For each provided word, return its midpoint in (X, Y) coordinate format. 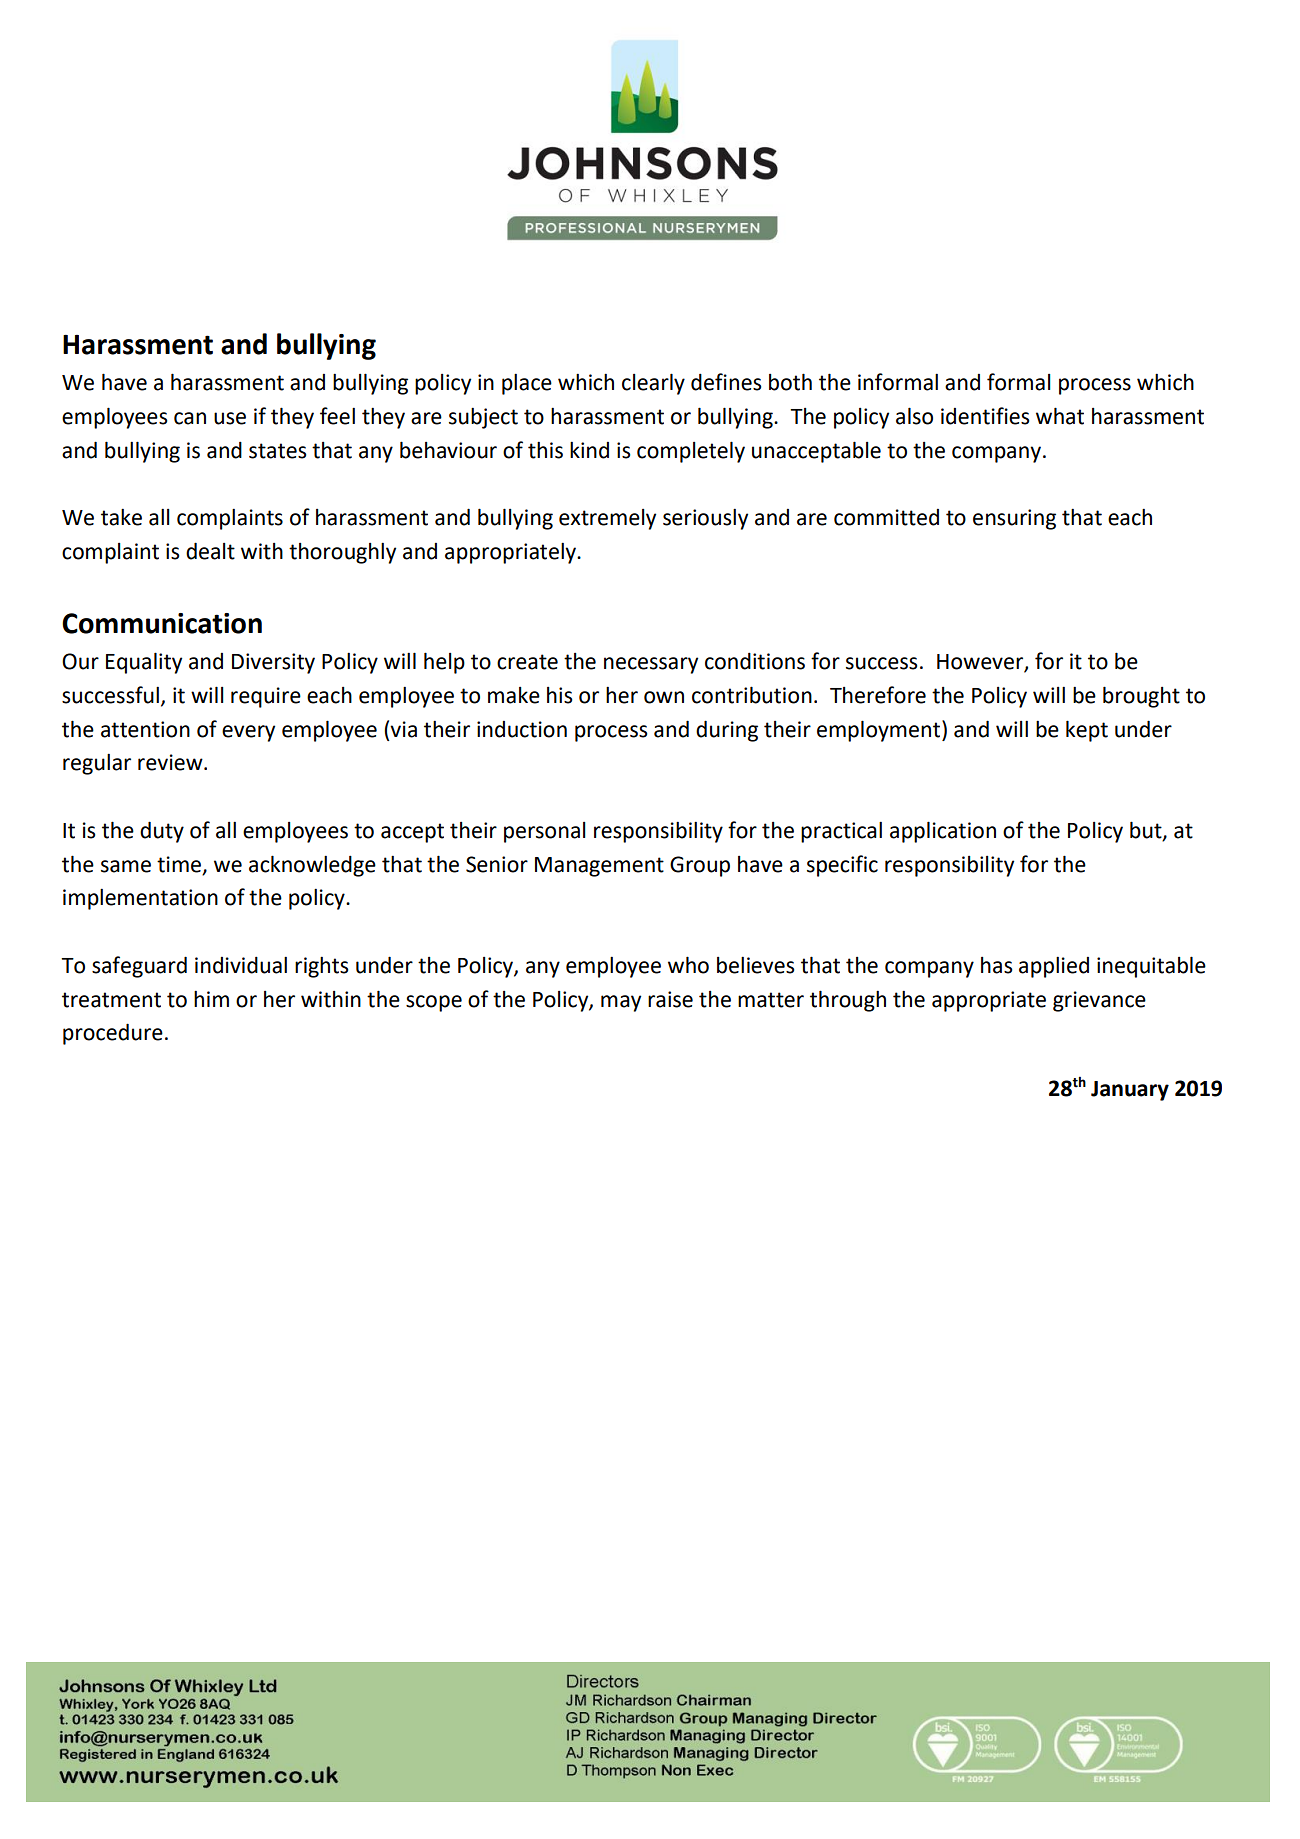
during (727, 731)
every (248, 733)
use (230, 418)
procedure (113, 1034)
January (1130, 1091)
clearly (653, 384)
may (621, 1003)
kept (1087, 731)
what (1060, 416)
